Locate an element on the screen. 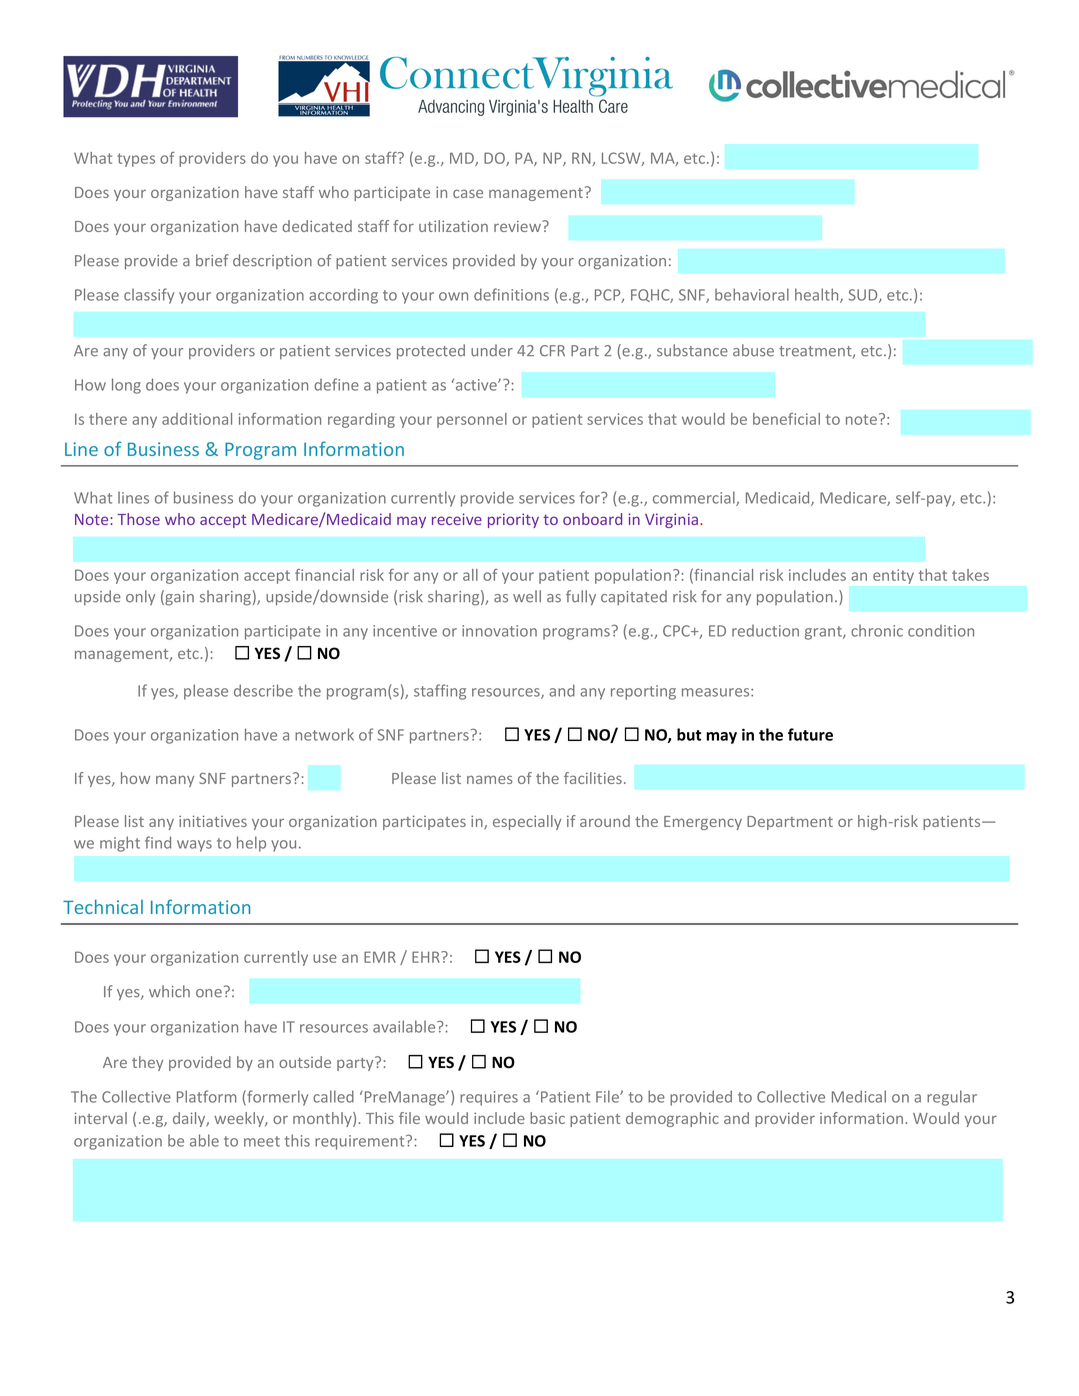 Image resolution: width=1079 pixels, height=1396 pixels. initiatives is located at coordinates (213, 821).
